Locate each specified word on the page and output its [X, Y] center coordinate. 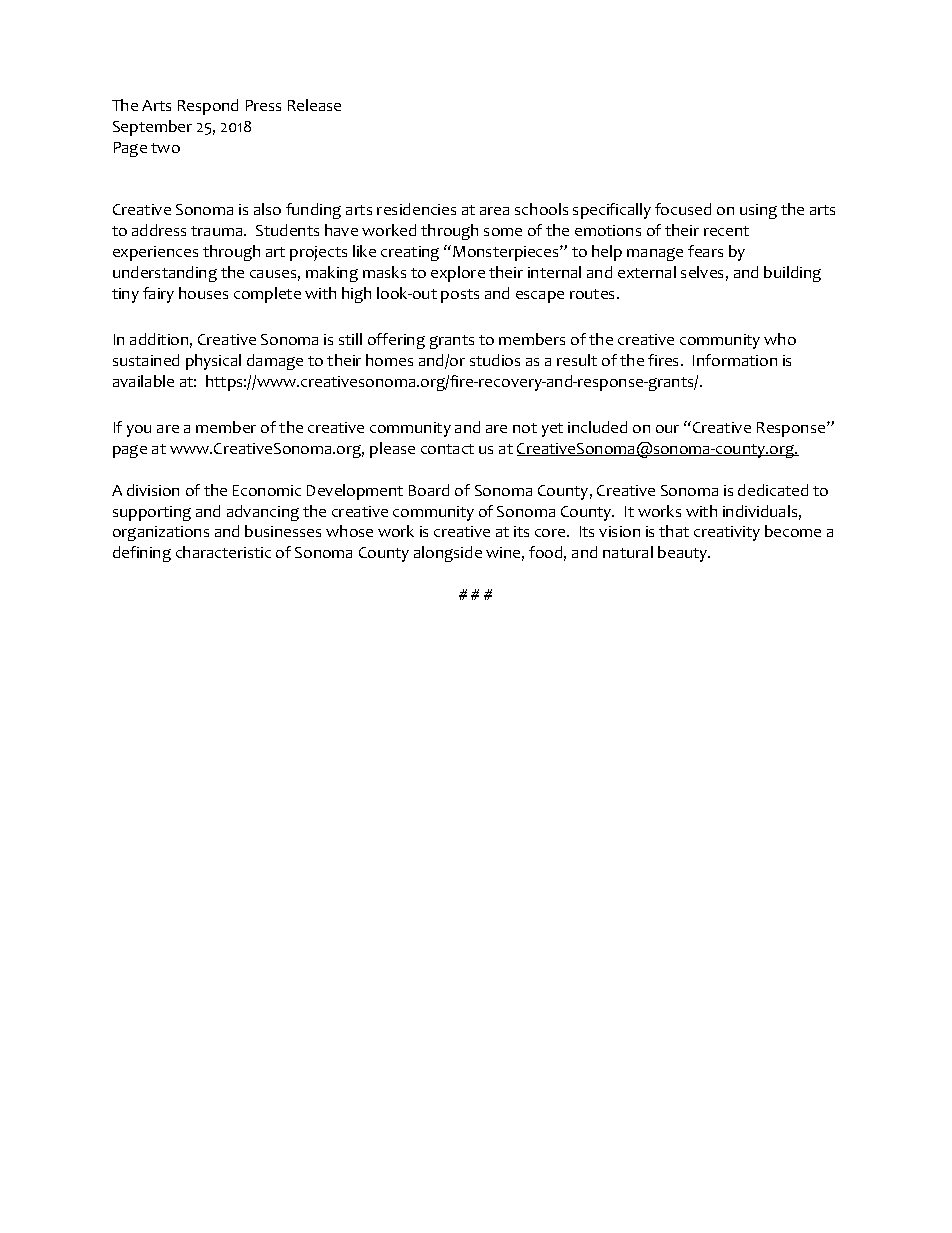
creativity [727, 533]
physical [213, 362]
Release [314, 105]
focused [683, 209]
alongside [448, 554]
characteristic [223, 552]
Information [735, 360]
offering [396, 341]
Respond [208, 107]
